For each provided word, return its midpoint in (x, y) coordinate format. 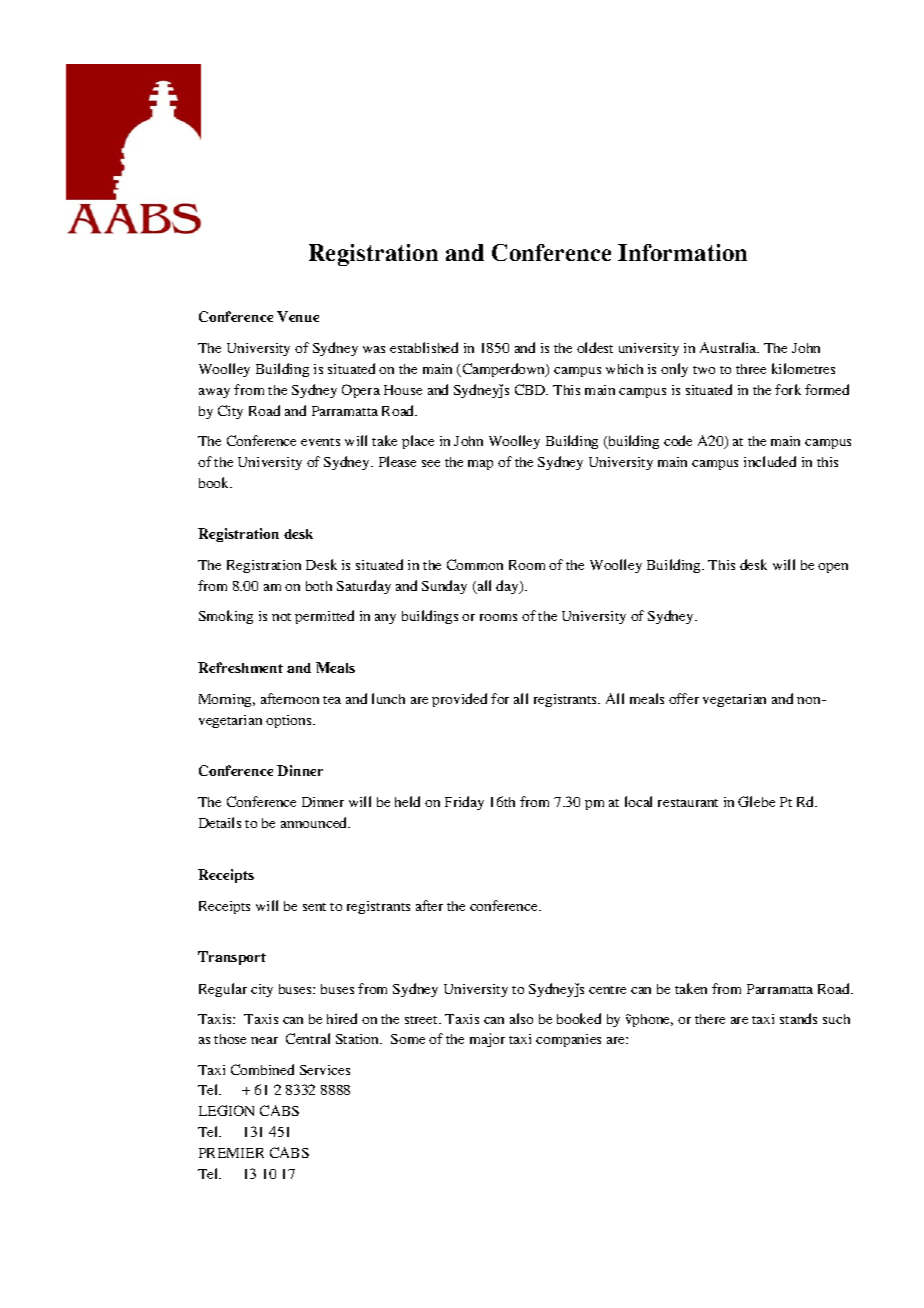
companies (568, 1040)
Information (682, 252)
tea (332, 700)
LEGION (226, 1110)
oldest (595, 347)
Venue (298, 316)
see (431, 463)
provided (459, 700)
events (320, 442)
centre (607, 990)
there (710, 1019)
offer (684, 698)
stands (798, 1018)
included (770, 461)
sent (314, 907)
